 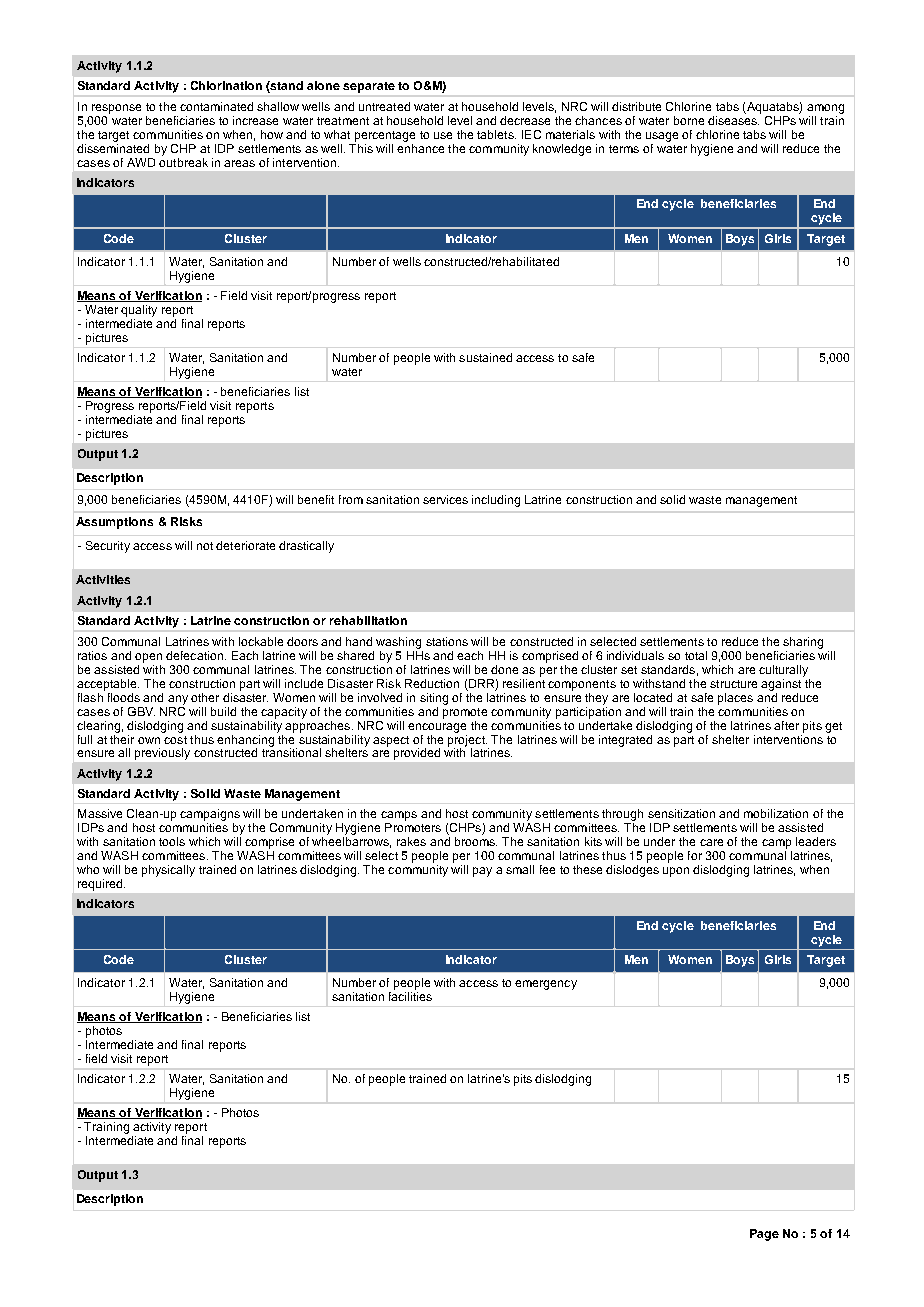 What do you see at coordinates (205, 546) in the screenshot?
I see `not` at bounding box center [205, 546].
